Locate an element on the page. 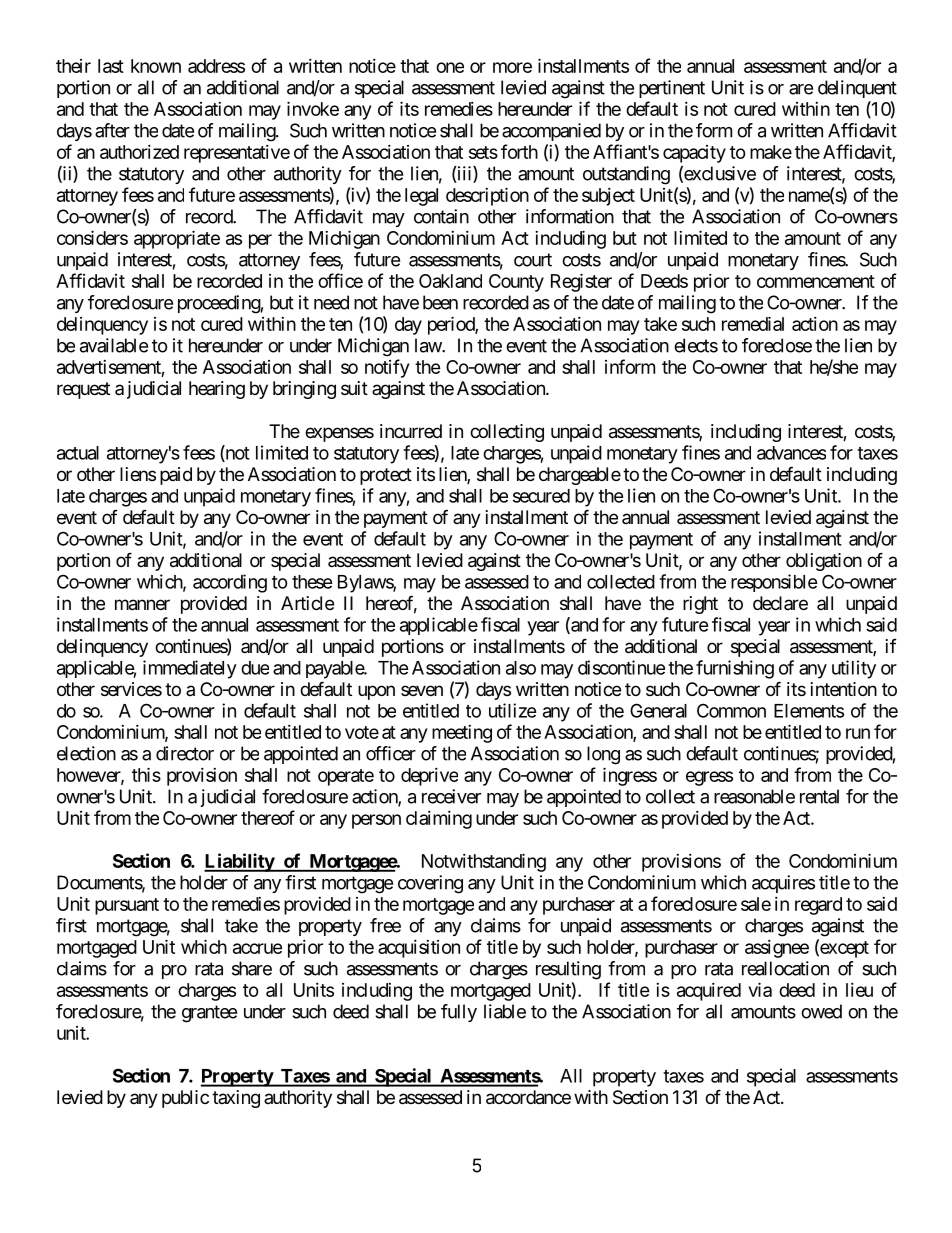  known is located at coordinates (156, 66).
